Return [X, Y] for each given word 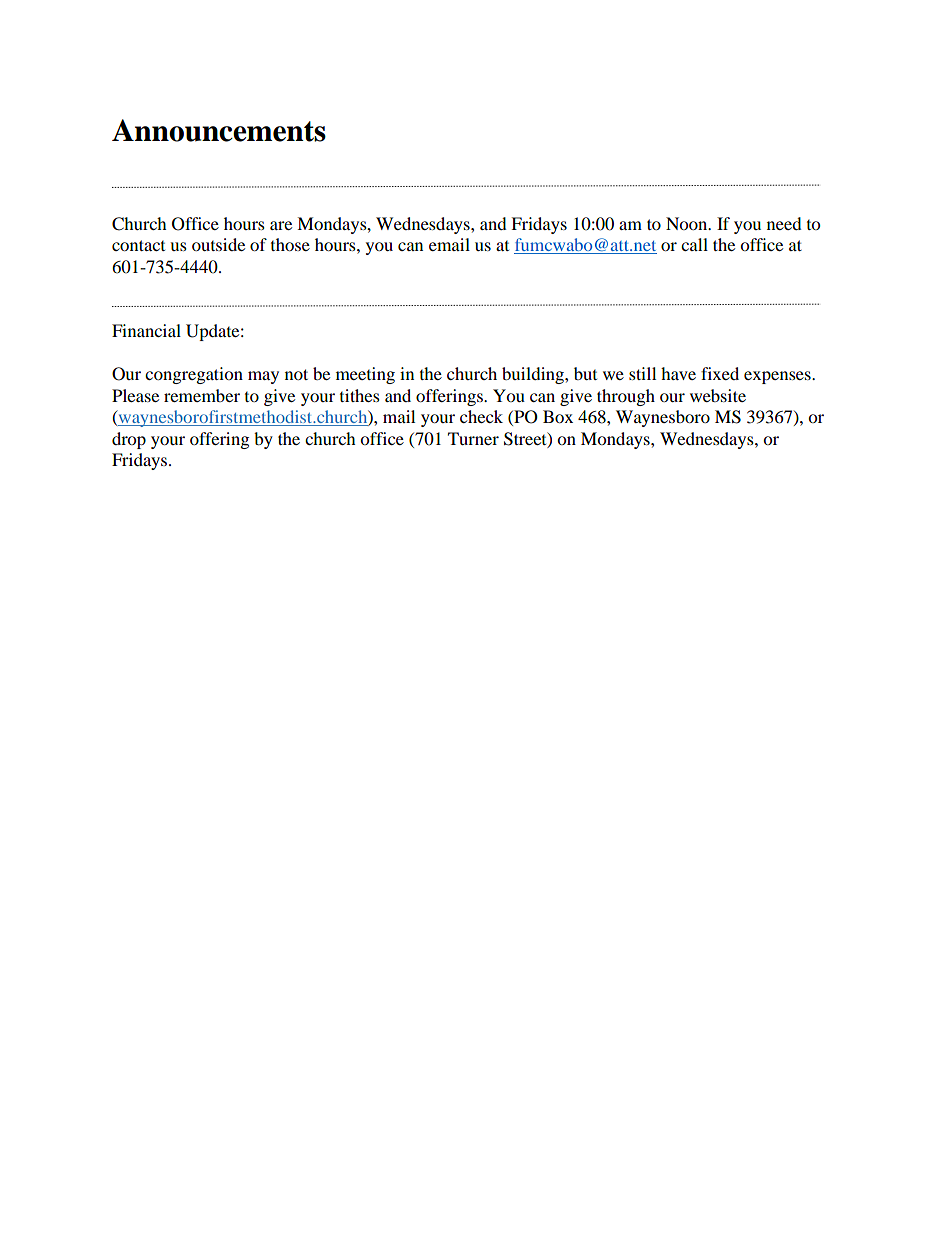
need [784, 223]
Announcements [219, 130]
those [290, 244]
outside [218, 244]
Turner [473, 438]
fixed [720, 373]
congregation [194, 375]
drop [129, 440]
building [534, 375]
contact [138, 245]
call [694, 244]
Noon [688, 223]
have [678, 373]
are [281, 225]
